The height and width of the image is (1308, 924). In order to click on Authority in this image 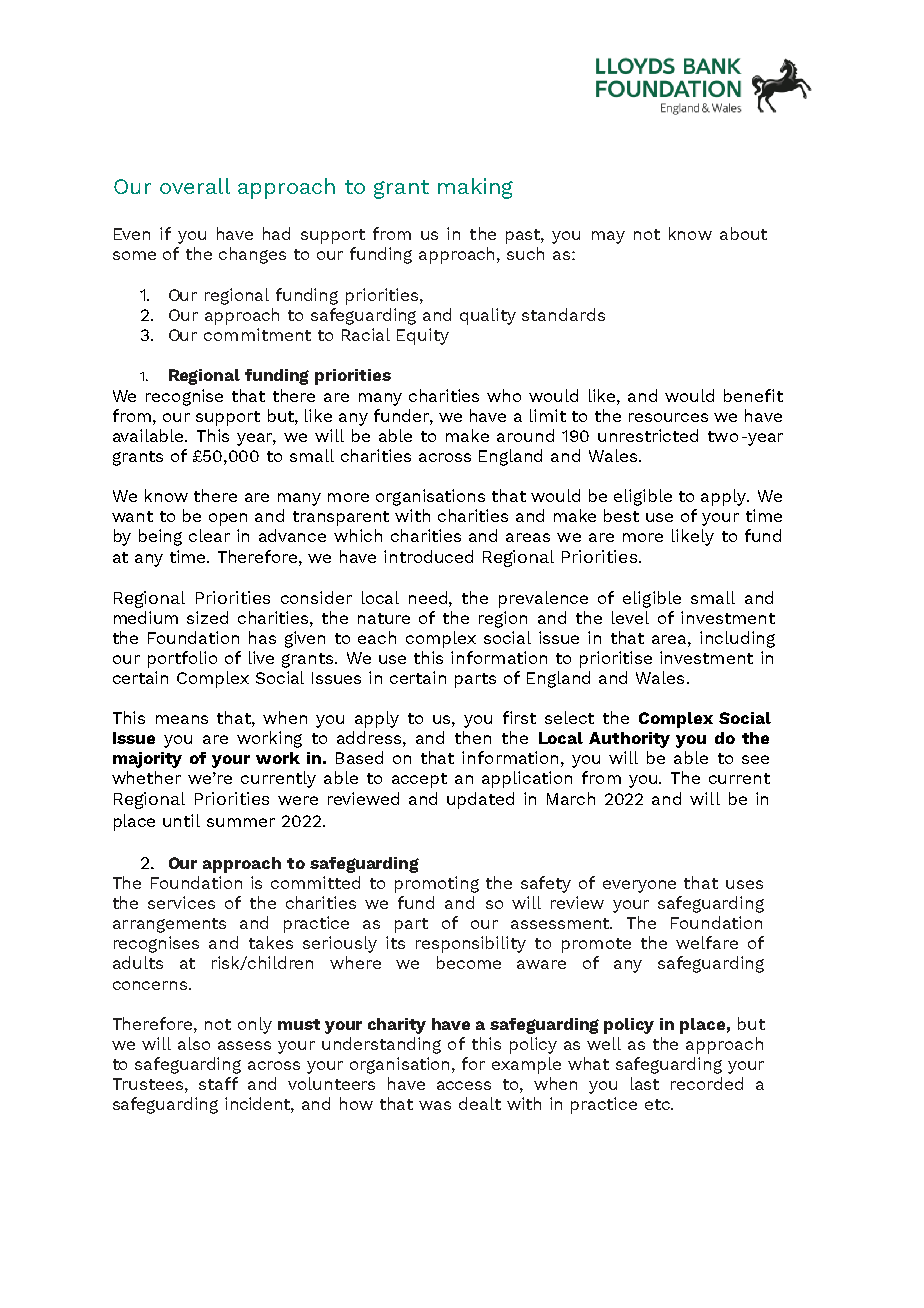, I will do `click(629, 740)`.
